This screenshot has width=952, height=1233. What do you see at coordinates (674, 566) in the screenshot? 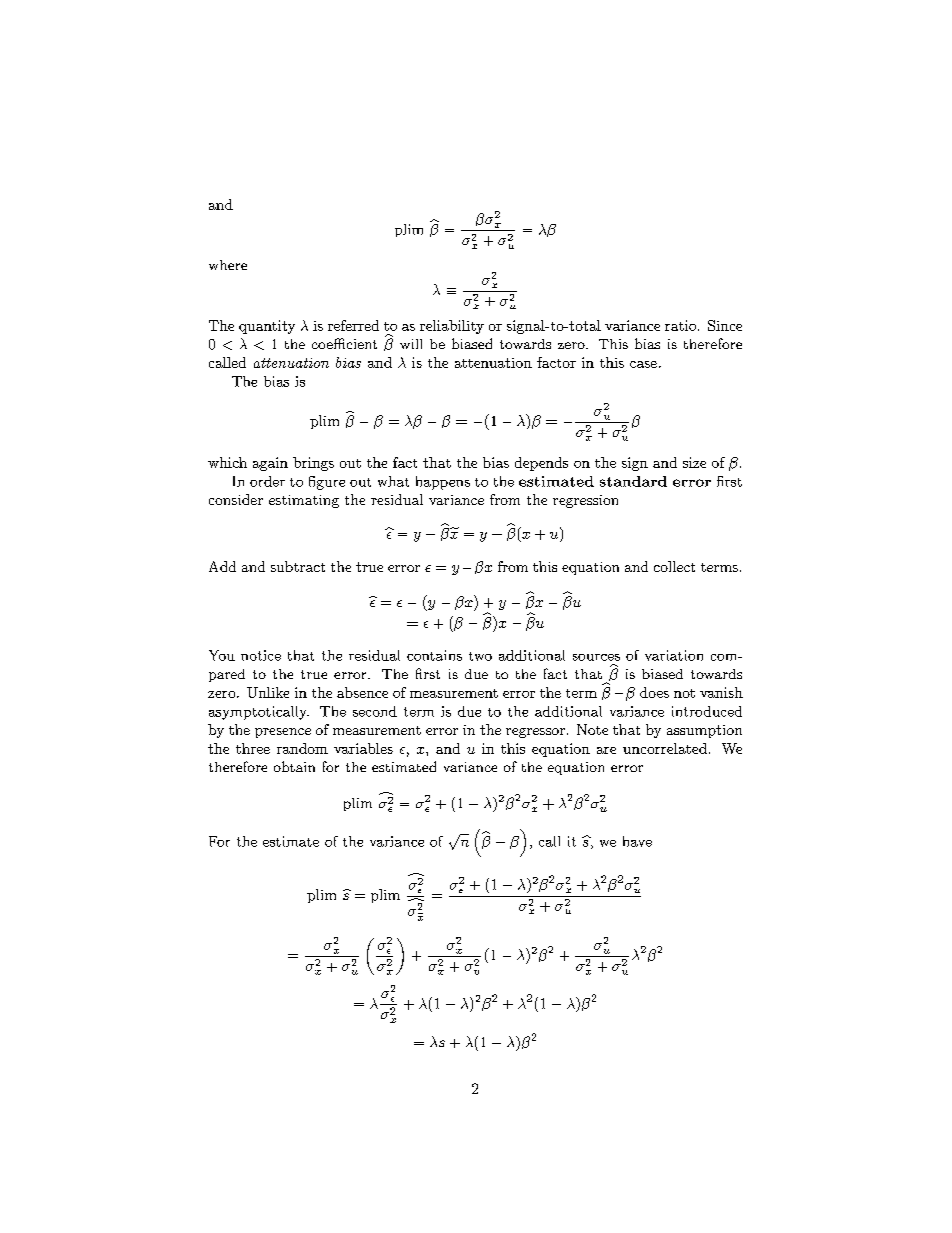
I see `collect` at bounding box center [674, 566].
